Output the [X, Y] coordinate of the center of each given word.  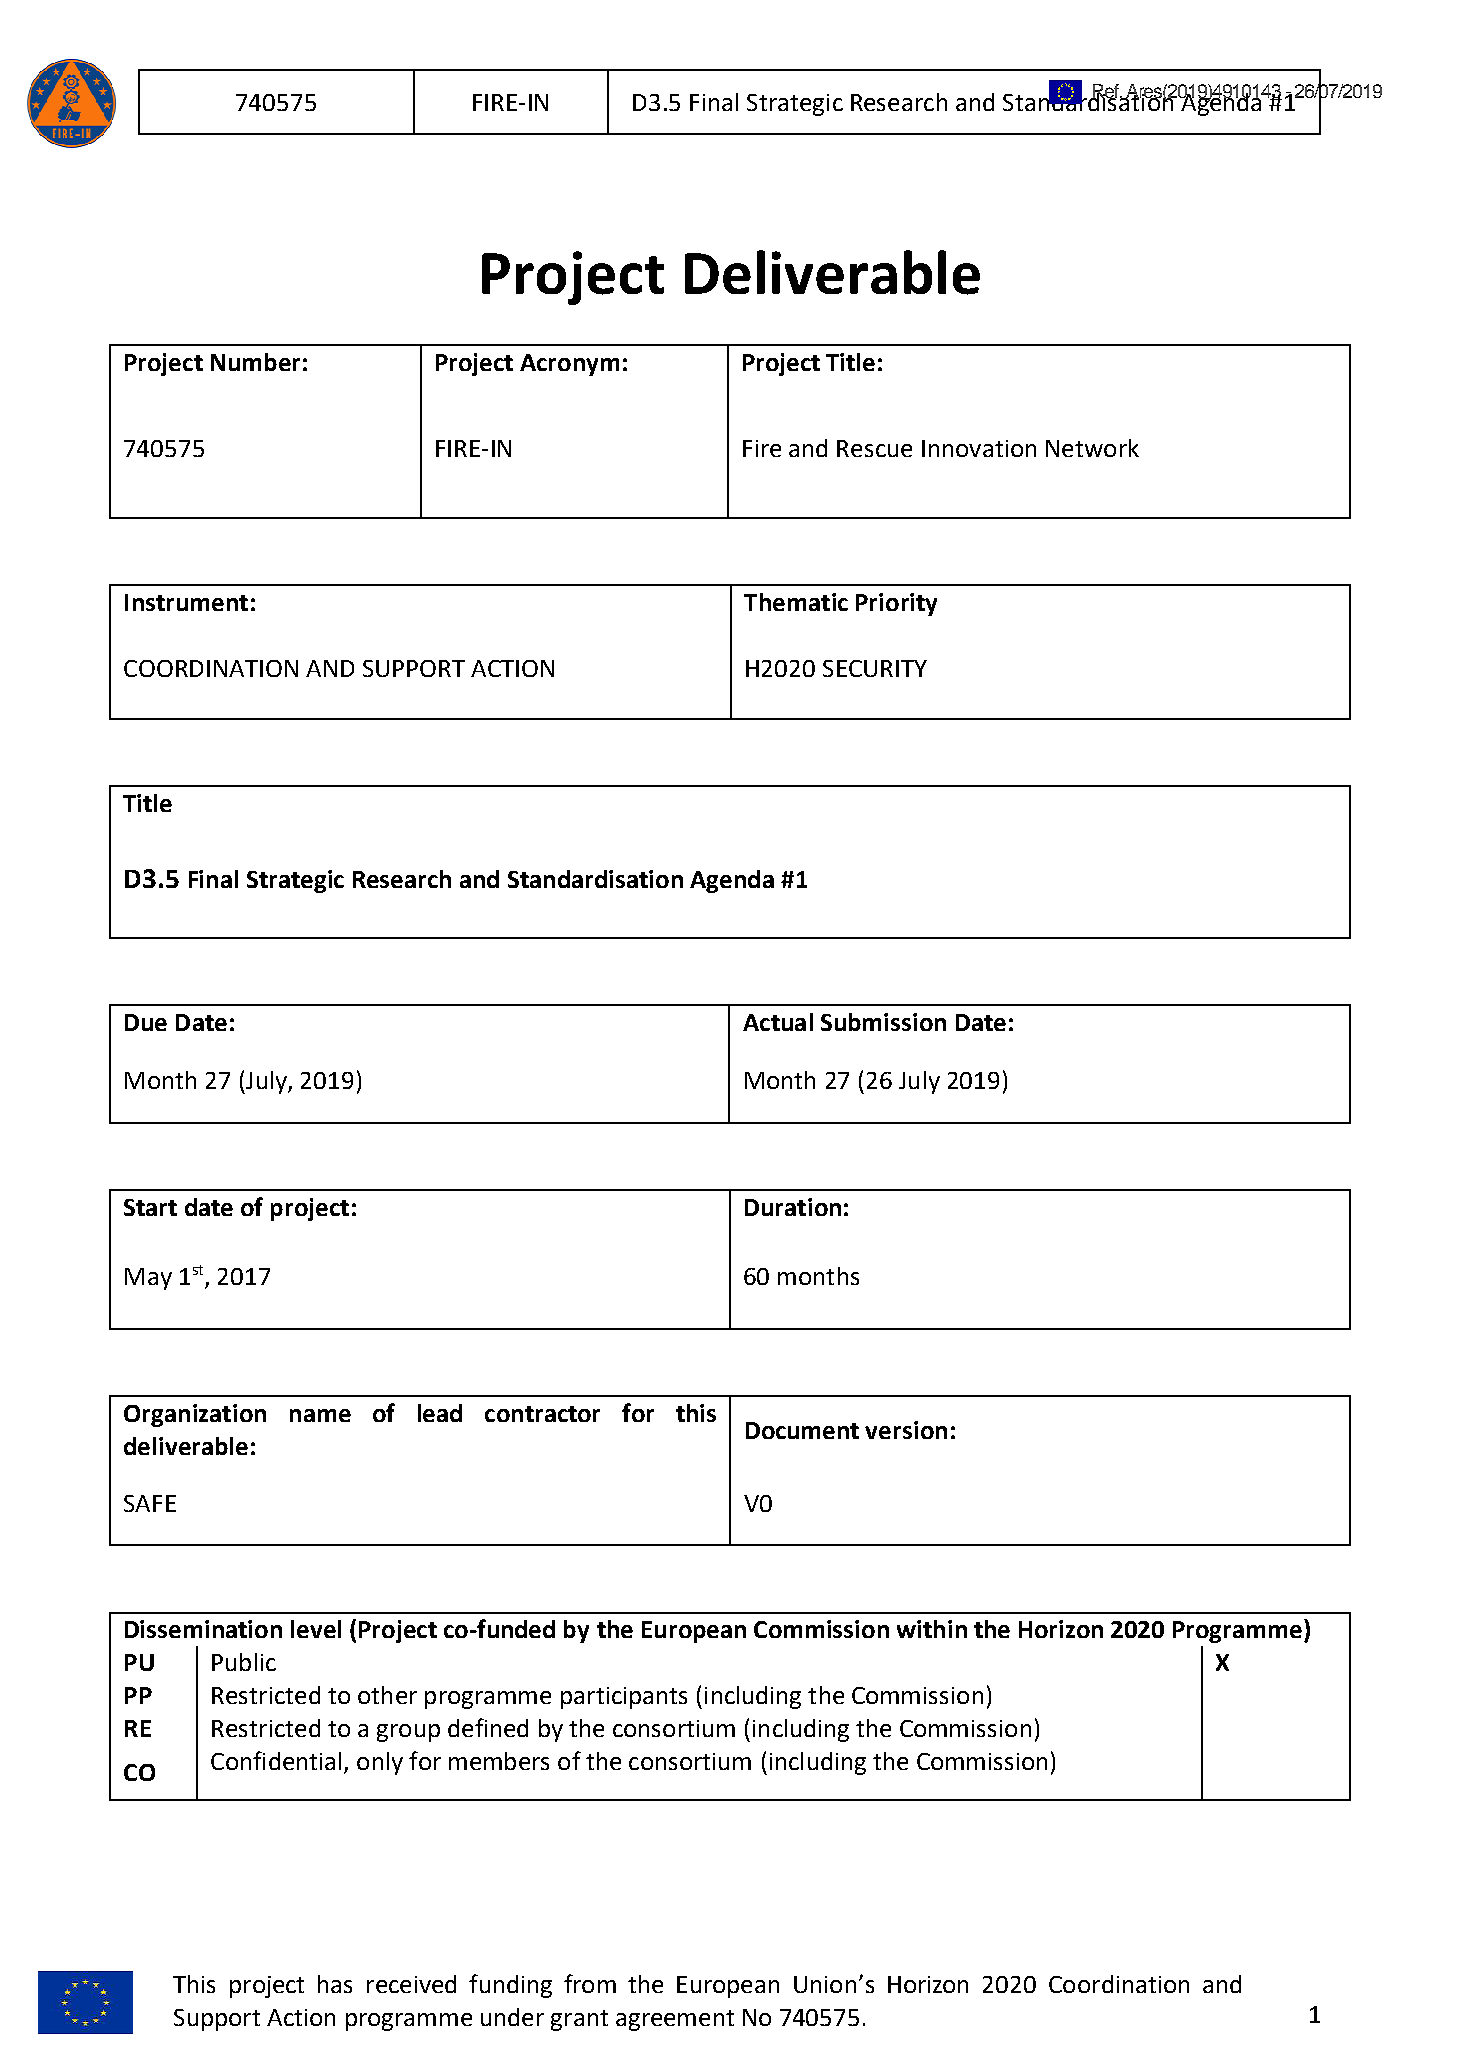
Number [255, 362]
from [590, 1983]
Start [150, 1207]
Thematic [796, 602]
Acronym [569, 365]
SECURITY [875, 668]
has [335, 1984]
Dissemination [203, 1629]
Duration [793, 1207]
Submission [883, 1022]
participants [624, 1698]
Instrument [186, 602]
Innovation [979, 448]
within [932, 1629]
